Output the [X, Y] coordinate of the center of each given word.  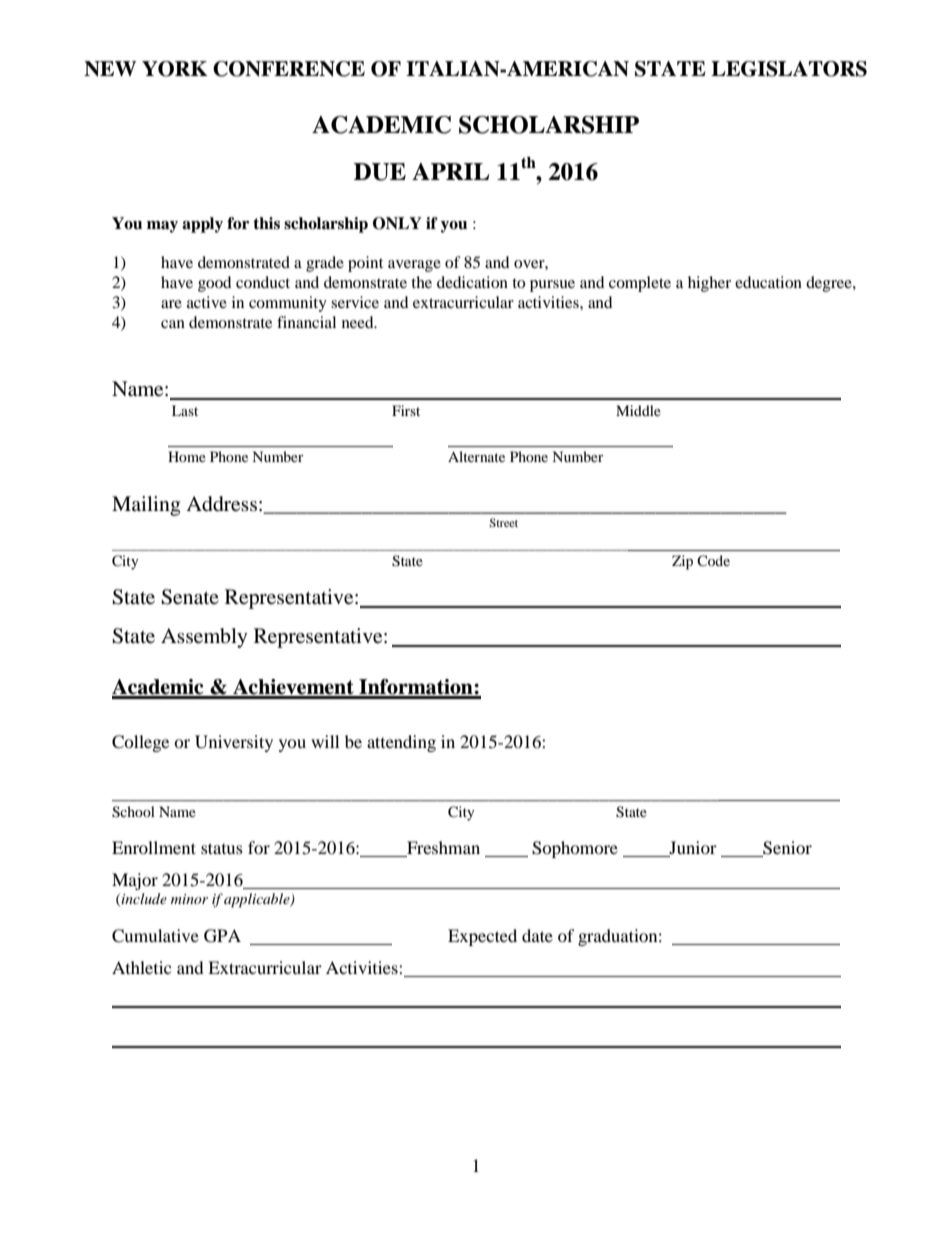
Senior [787, 848]
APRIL [450, 171]
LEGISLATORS [789, 69]
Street [503, 522]
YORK [175, 69]
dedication [472, 282]
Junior [693, 847]
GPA [222, 936]
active [207, 302]
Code [713, 560]
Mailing [146, 506]
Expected [482, 937]
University [234, 743]
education [768, 282]
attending [401, 743]
